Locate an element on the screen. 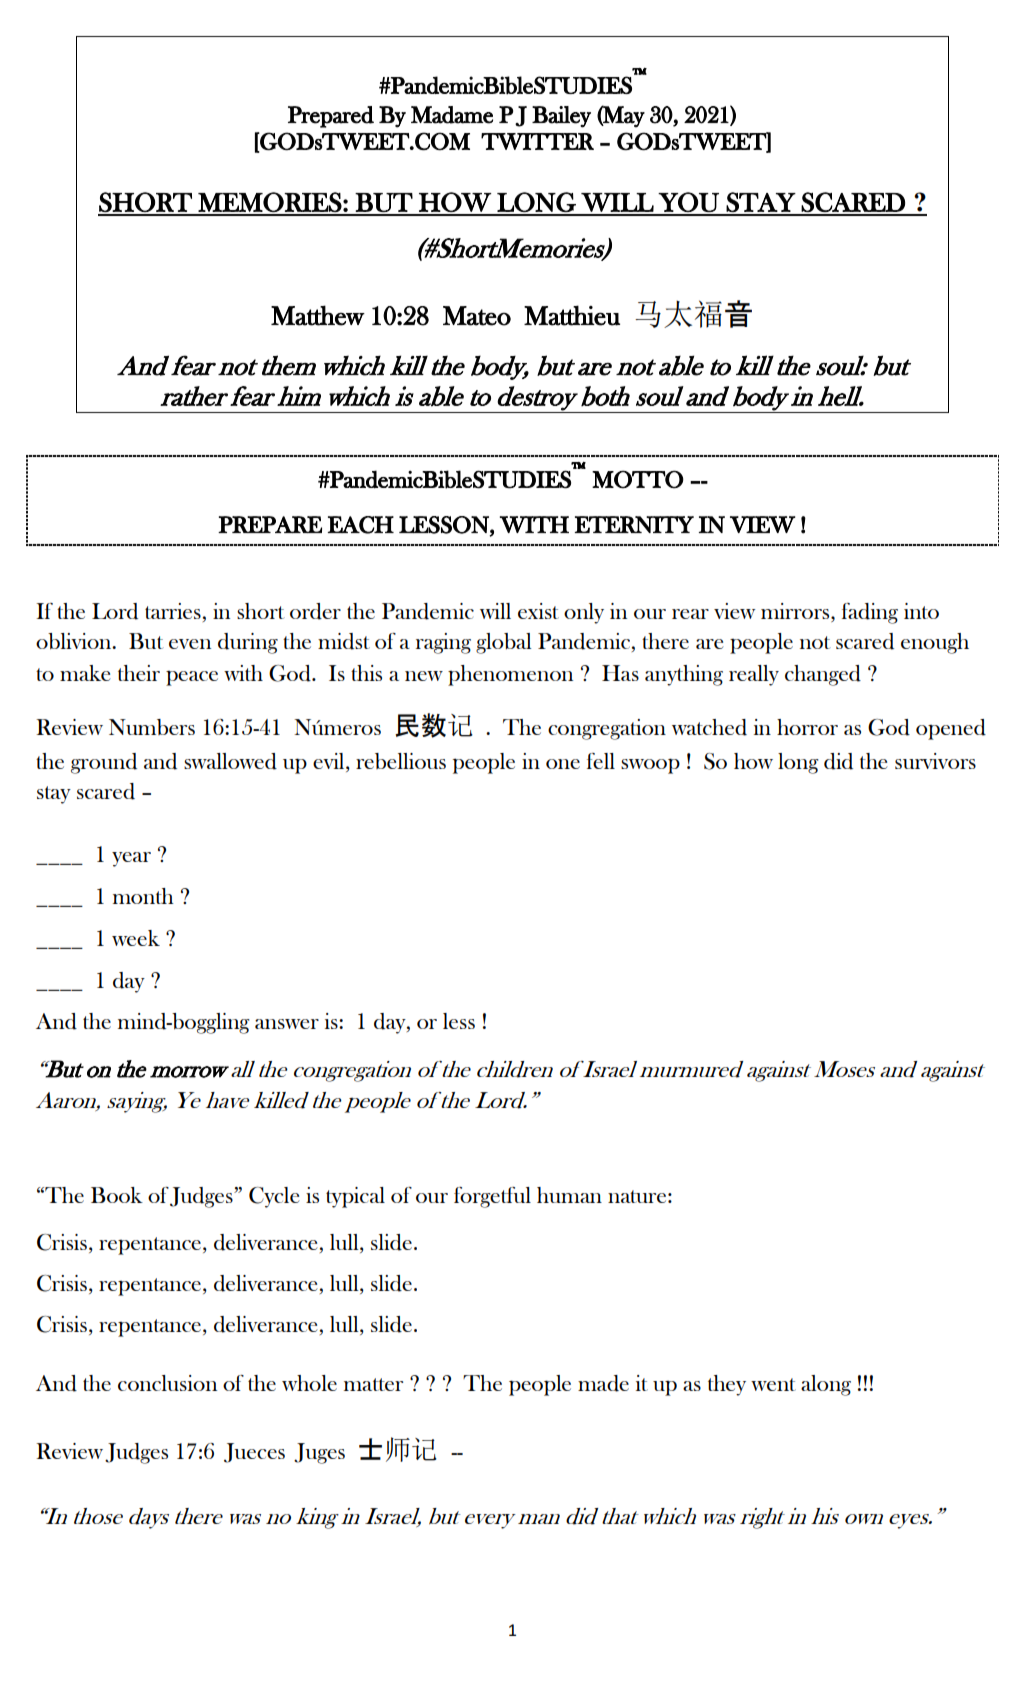  Bailey is located at coordinates (561, 117).
